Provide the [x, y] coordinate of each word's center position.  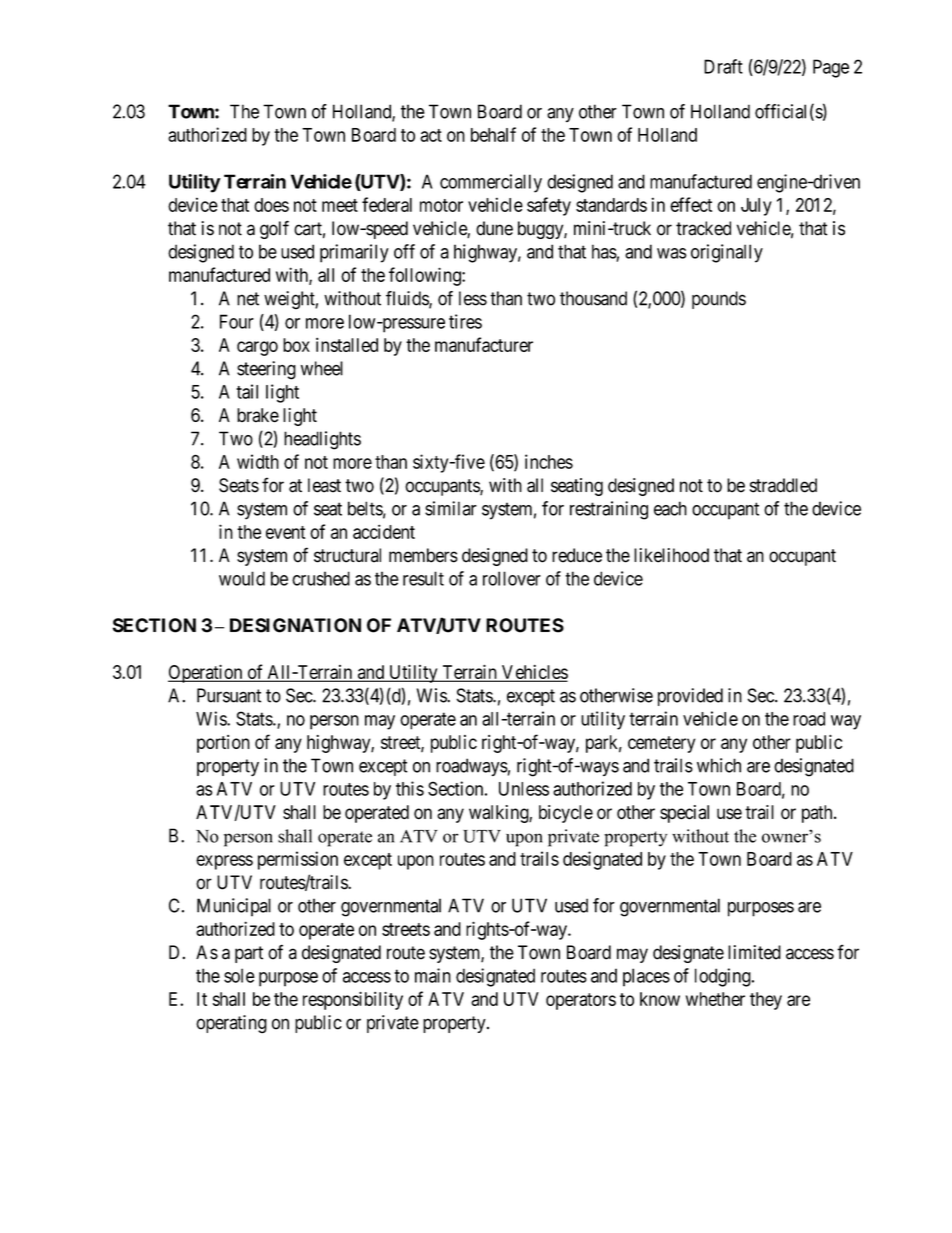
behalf [493, 134]
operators [581, 1001]
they [766, 1001]
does [271, 205]
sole [239, 975]
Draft [723, 66]
